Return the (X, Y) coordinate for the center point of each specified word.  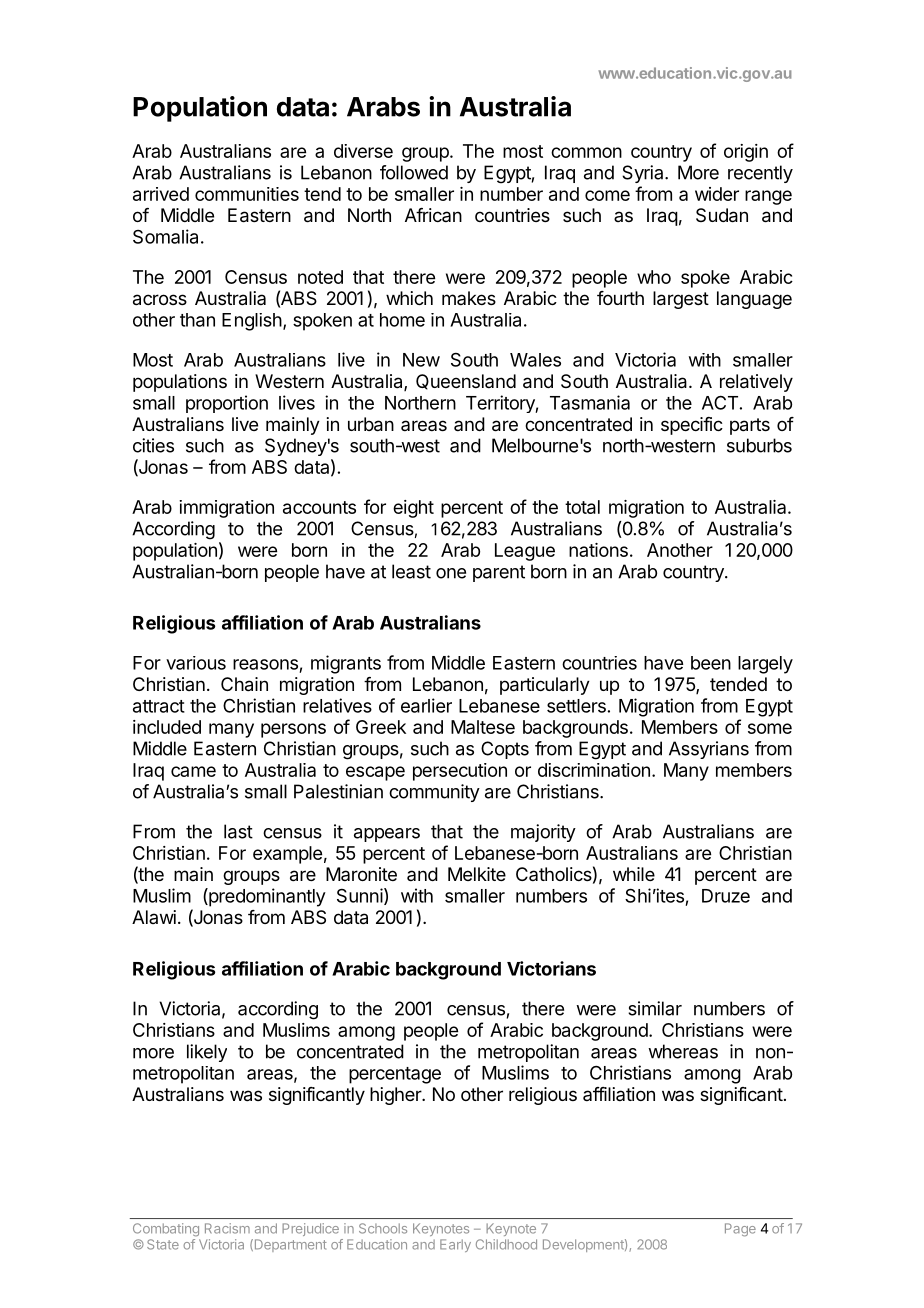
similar (655, 1008)
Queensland (466, 382)
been (711, 663)
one (451, 573)
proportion (227, 404)
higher (396, 1096)
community (434, 793)
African (433, 215)
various (196, 663)
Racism (227, 1228)
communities (247, 194)
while (634, 874)
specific (692, 426)
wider (717, 194)
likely (207, 1053)
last (238, 831)
